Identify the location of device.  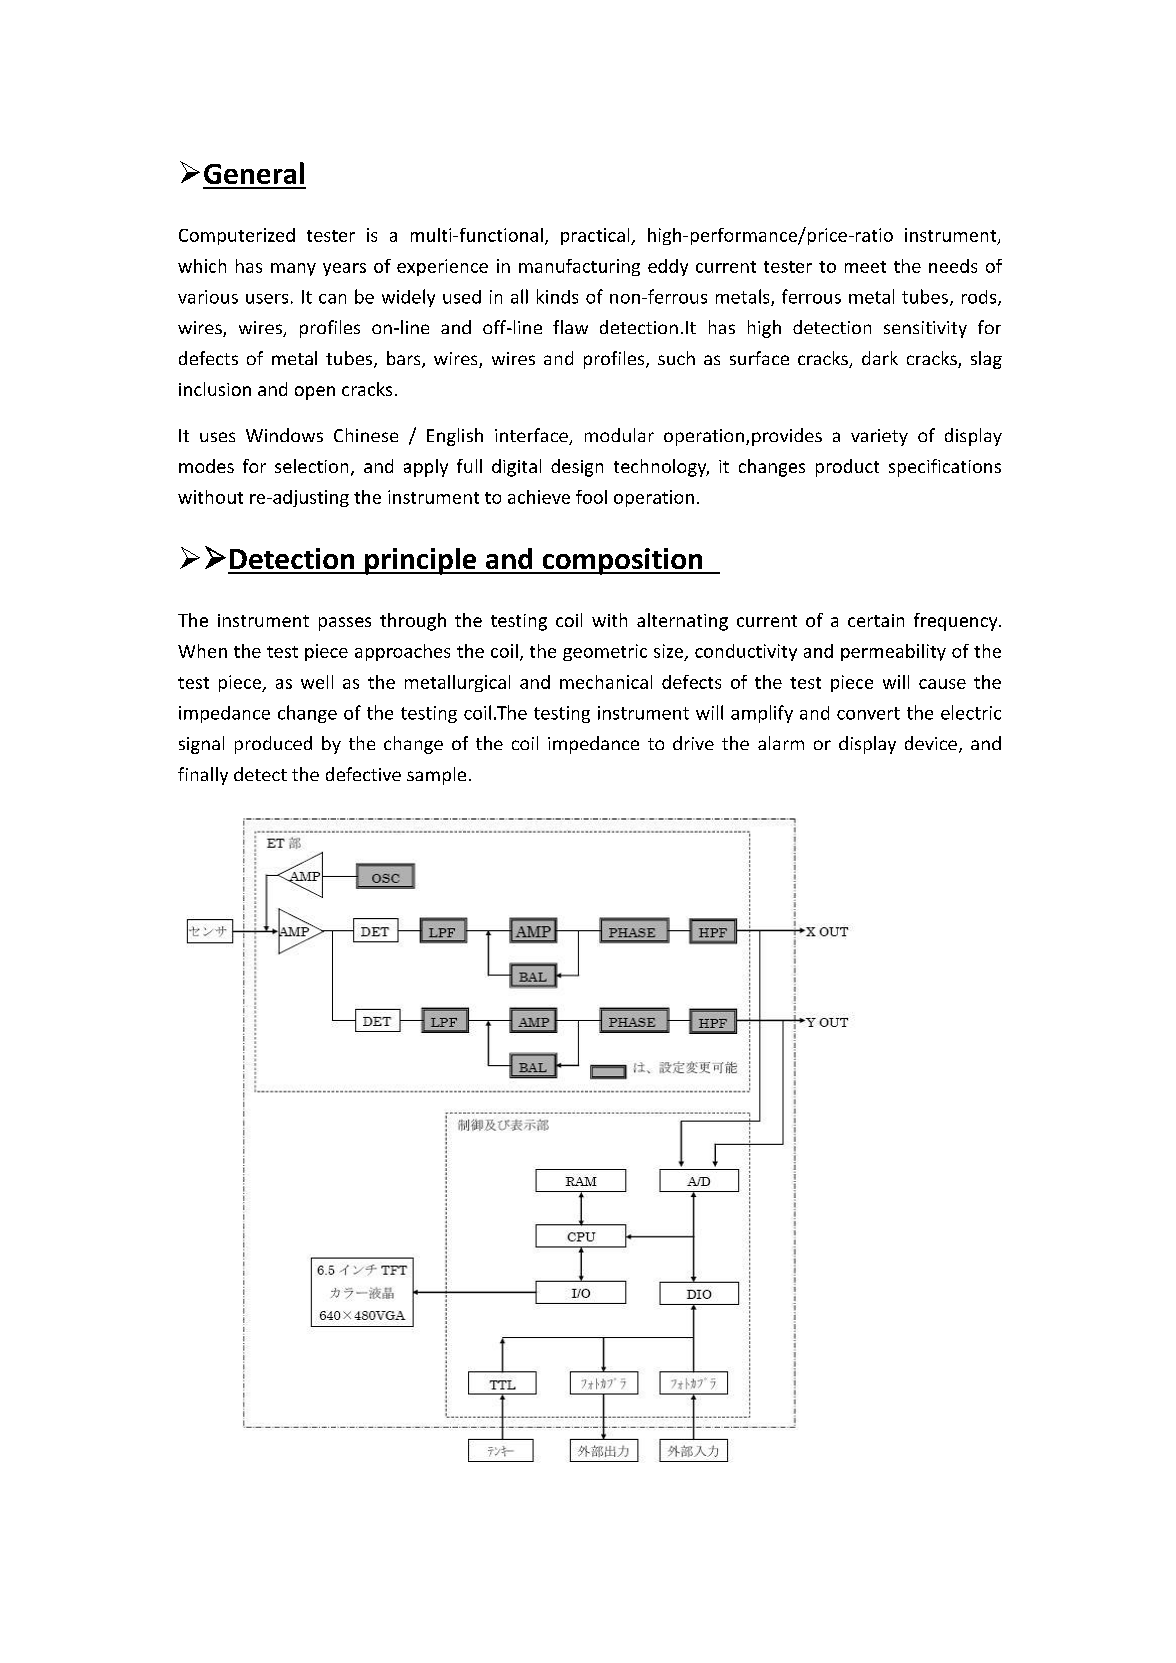
(931, 743).
